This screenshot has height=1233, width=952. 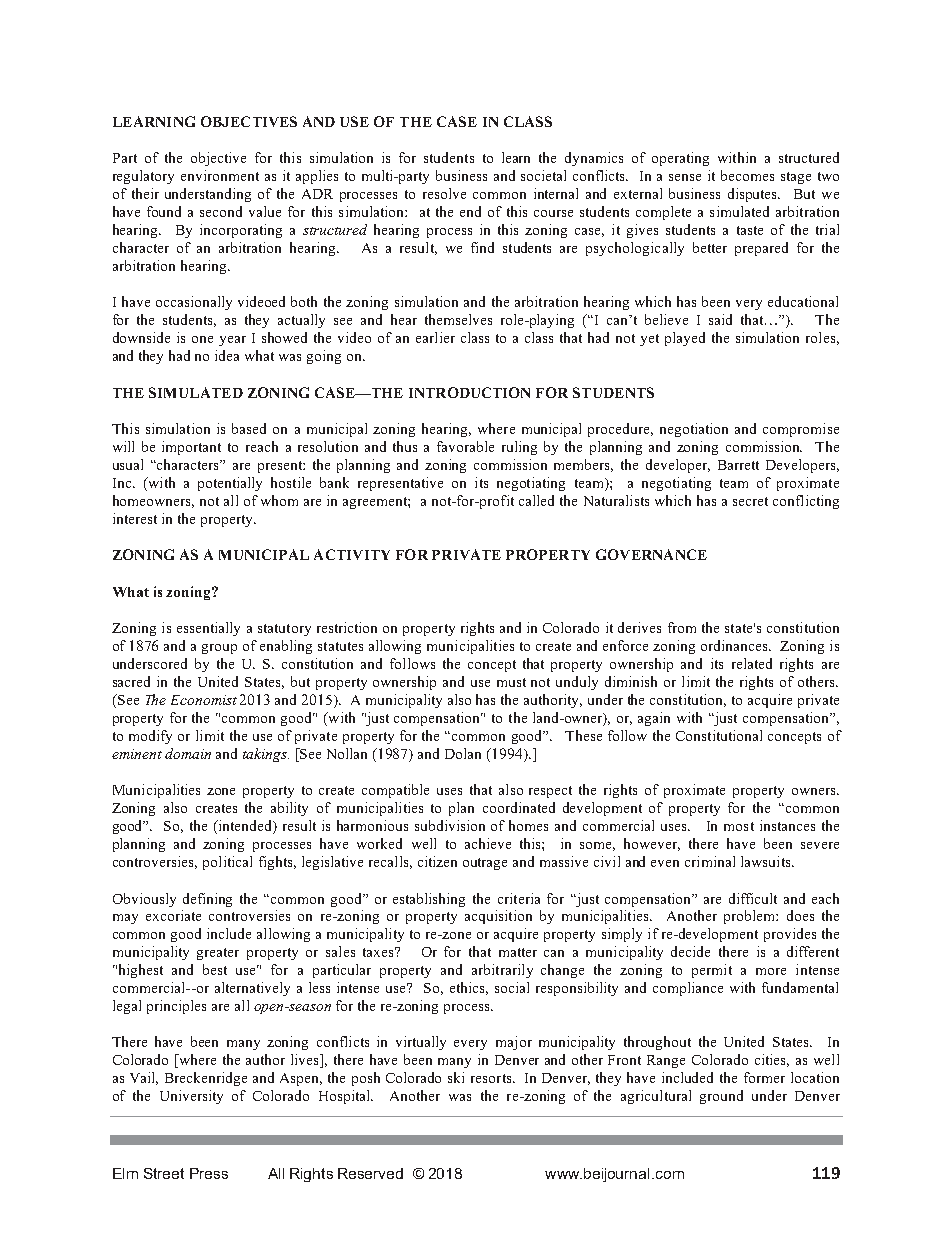 What do you see at coordinates (536, 500) in the screenshot?
I see `called` at bounding box center [536, 500].
